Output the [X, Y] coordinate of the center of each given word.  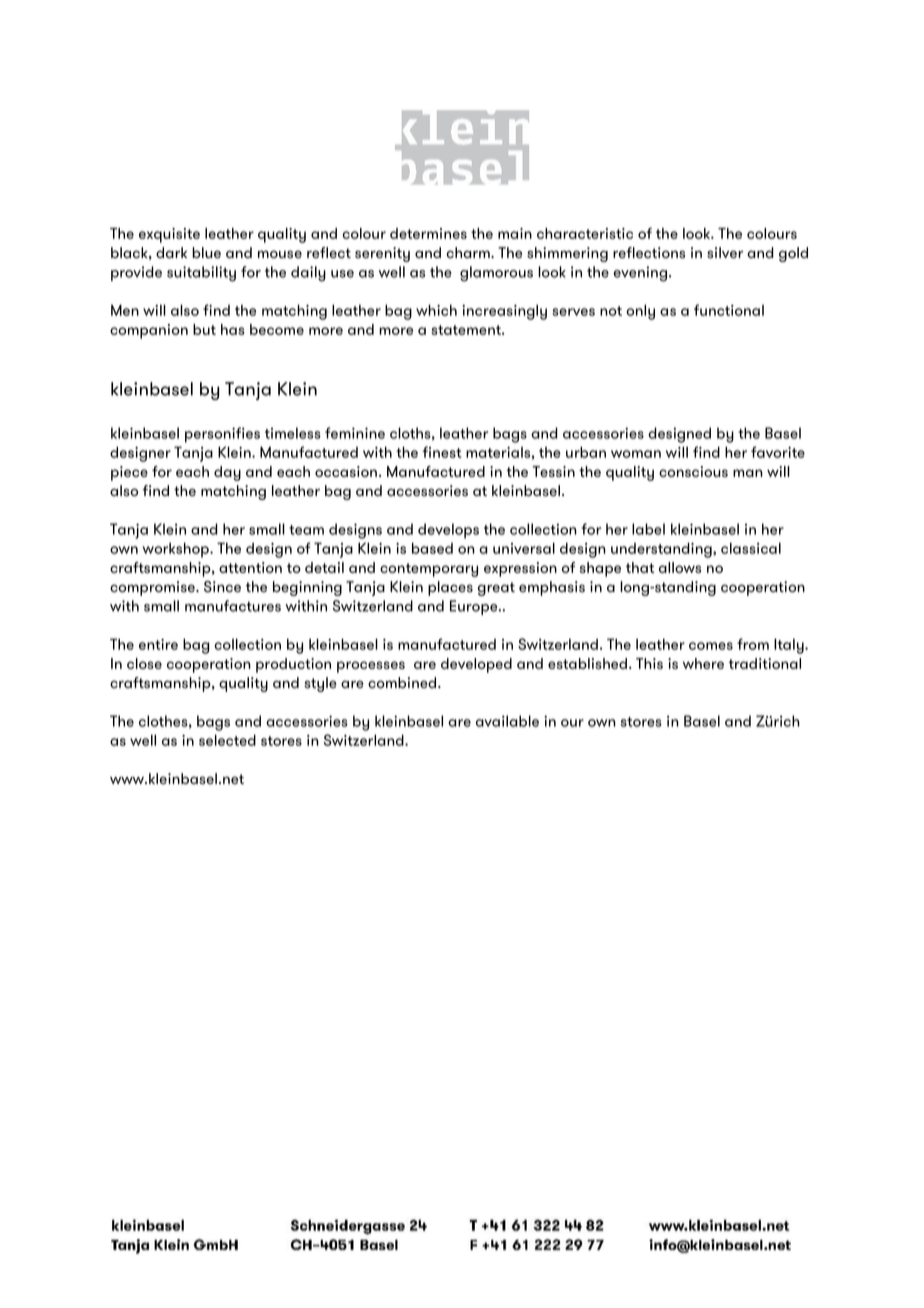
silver [725, 253]
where [703, 663]
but [204, 329]
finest [442, 452]
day [227, 473]
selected [227, 740]
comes [711, 646]
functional [729, 310]
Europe [475, 607]
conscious [693, 471]
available [507, 721]
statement [467, 330]
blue [206, 253]
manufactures [233, 606]
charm [469, 253]
